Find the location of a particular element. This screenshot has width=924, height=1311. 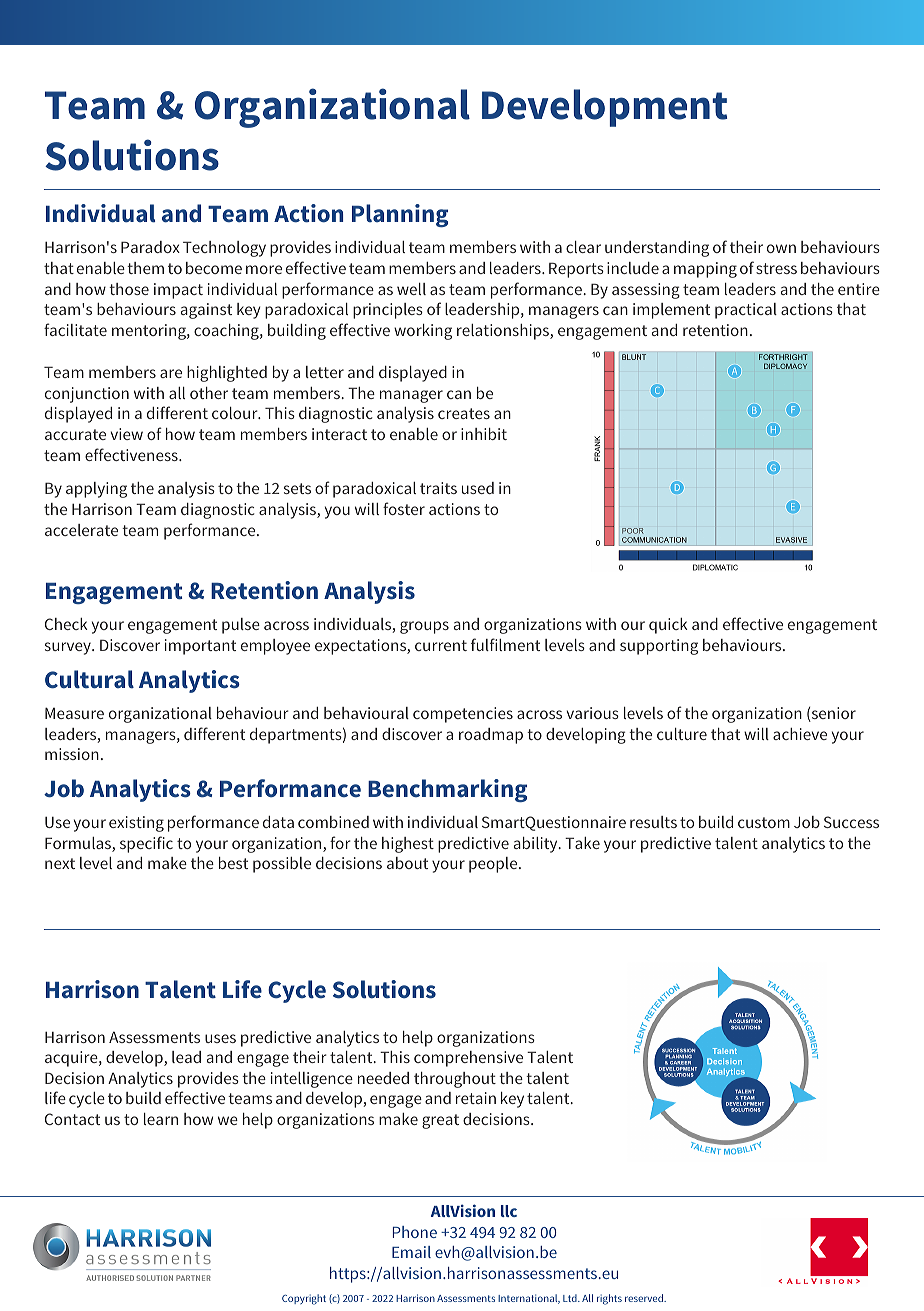

Copyright is located at coordinates (304, 1299).
